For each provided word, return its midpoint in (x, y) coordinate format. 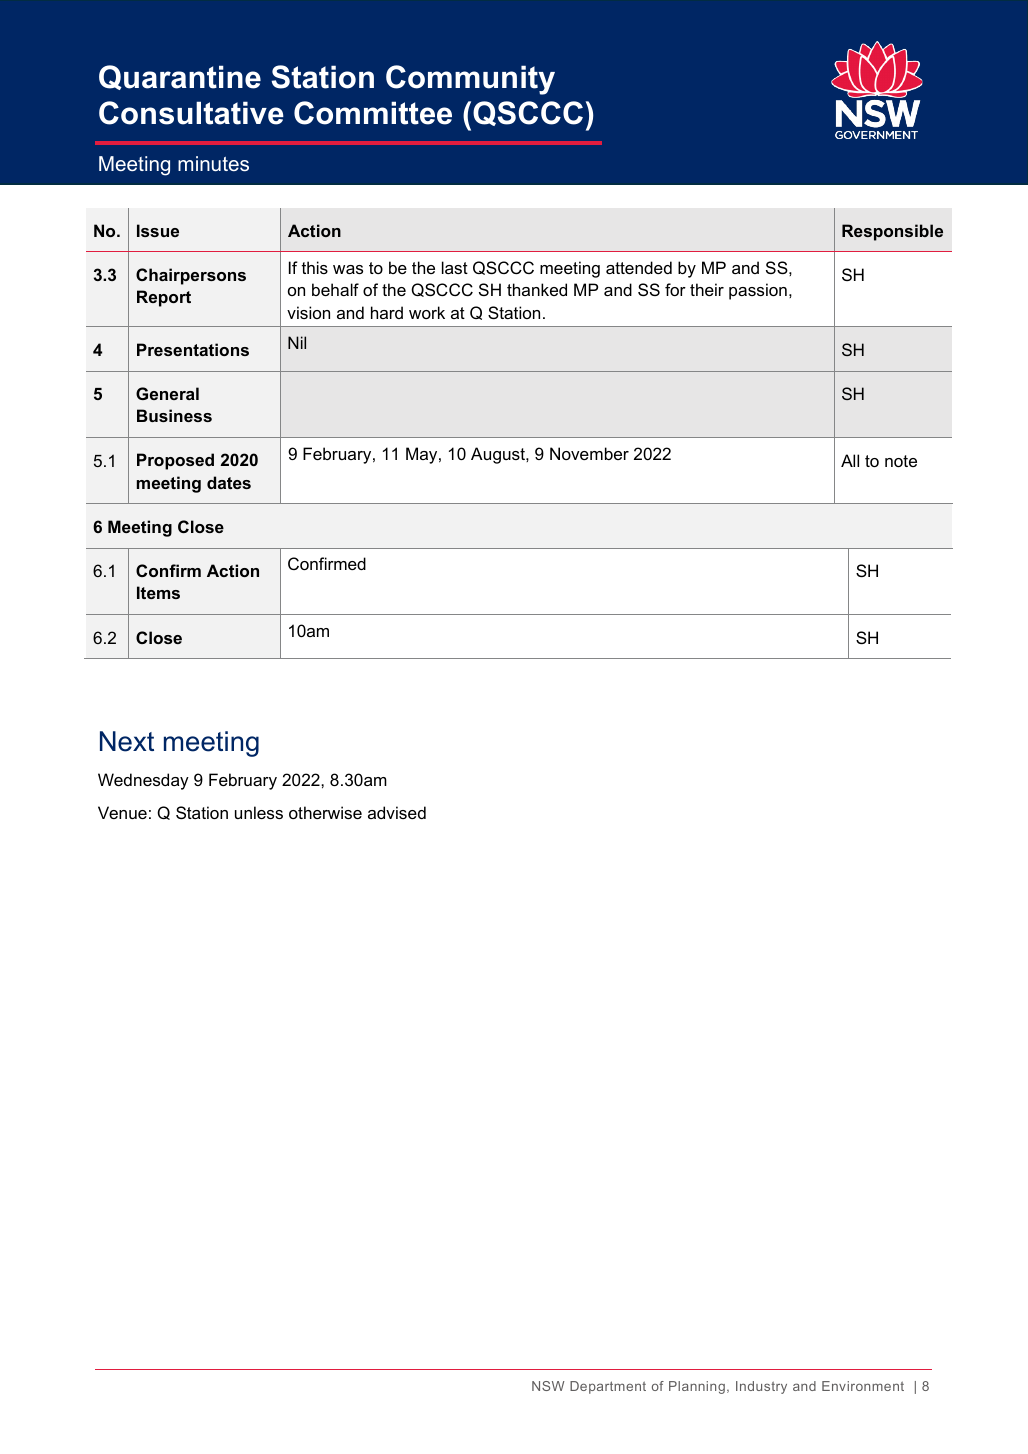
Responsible (892, 232)
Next (127, 741)
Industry (761, 1387)
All (850, 460)
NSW (548, 1386)
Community (470, 80)
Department (608, 1387)
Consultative (191, 113)
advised (397, 812)
